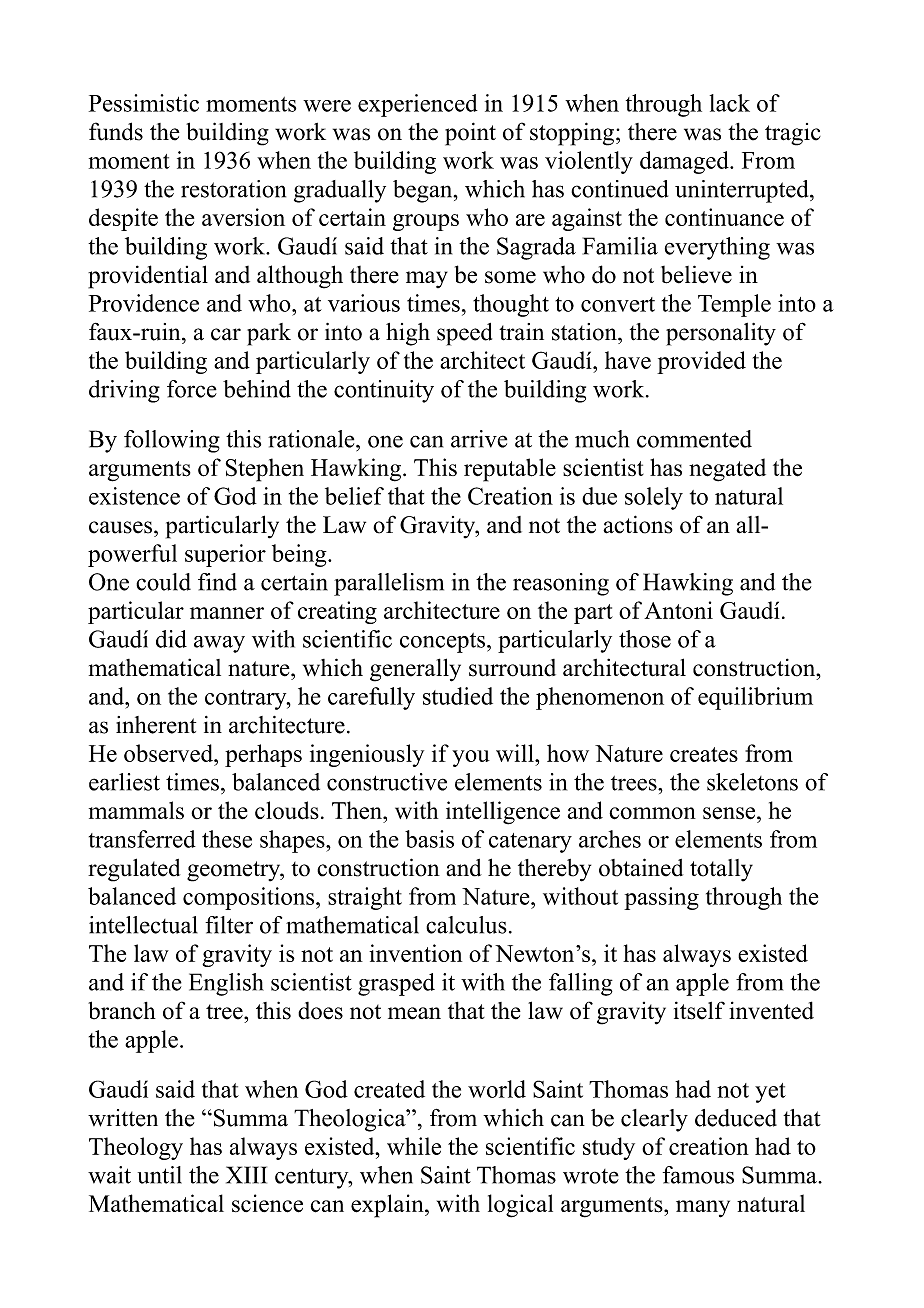  What do you see at coordinates (414, 1146) in the page?
I see `while` at bounding box center [414, 1146].
